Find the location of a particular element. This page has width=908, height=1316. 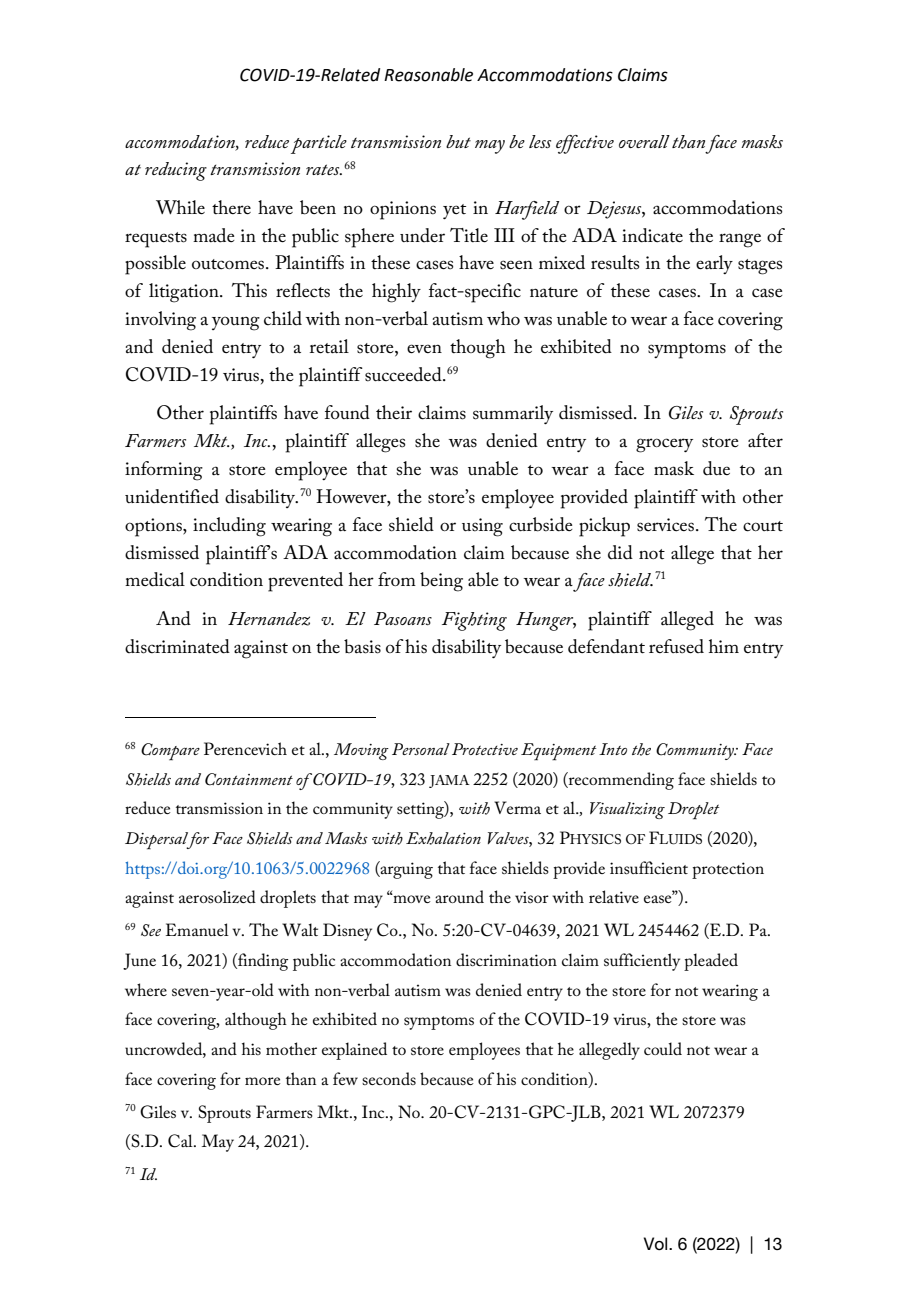

seconds is located at coordinates (389, 1078).
